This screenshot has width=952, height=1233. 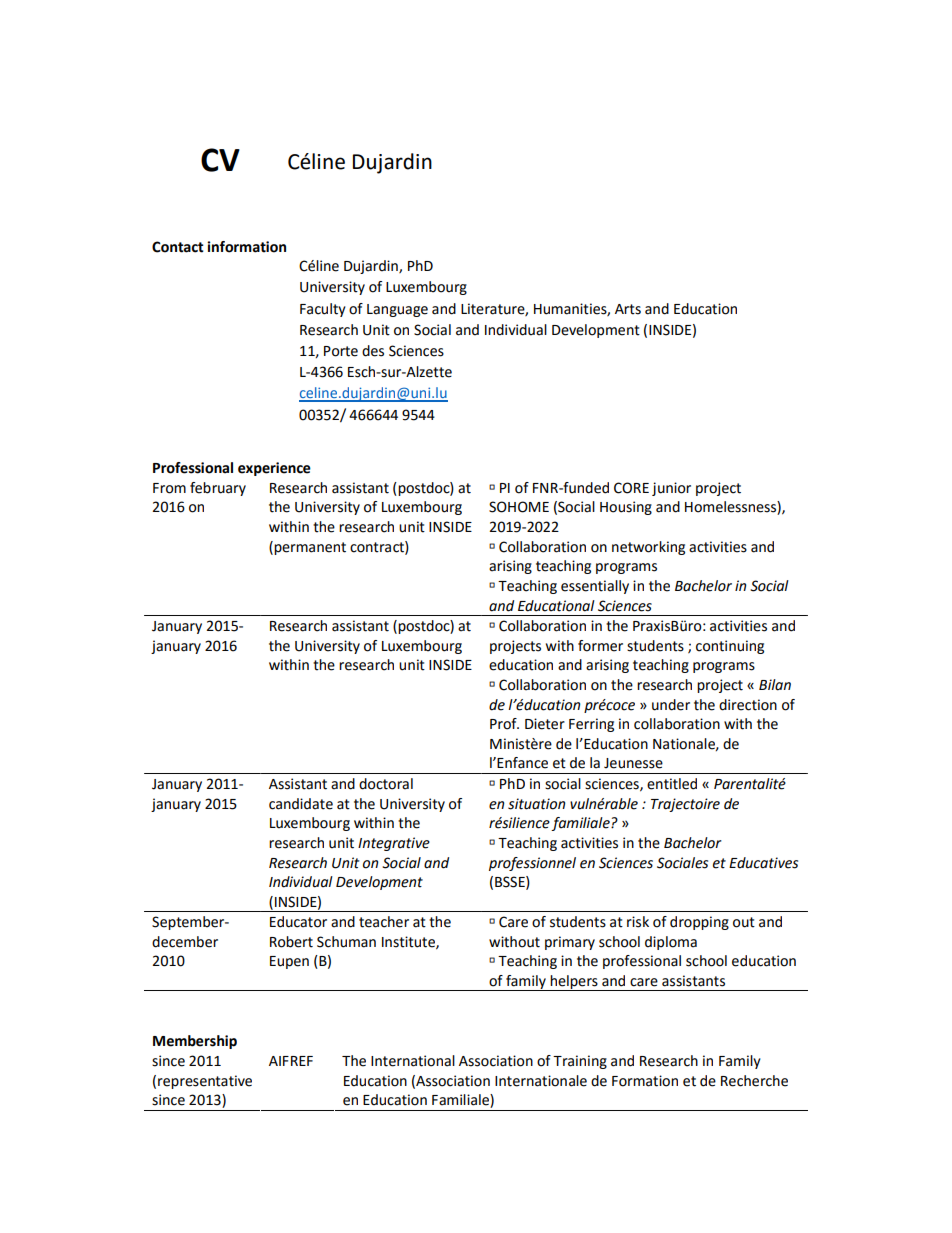 I want to click on under, so click(x=671, y=705).
